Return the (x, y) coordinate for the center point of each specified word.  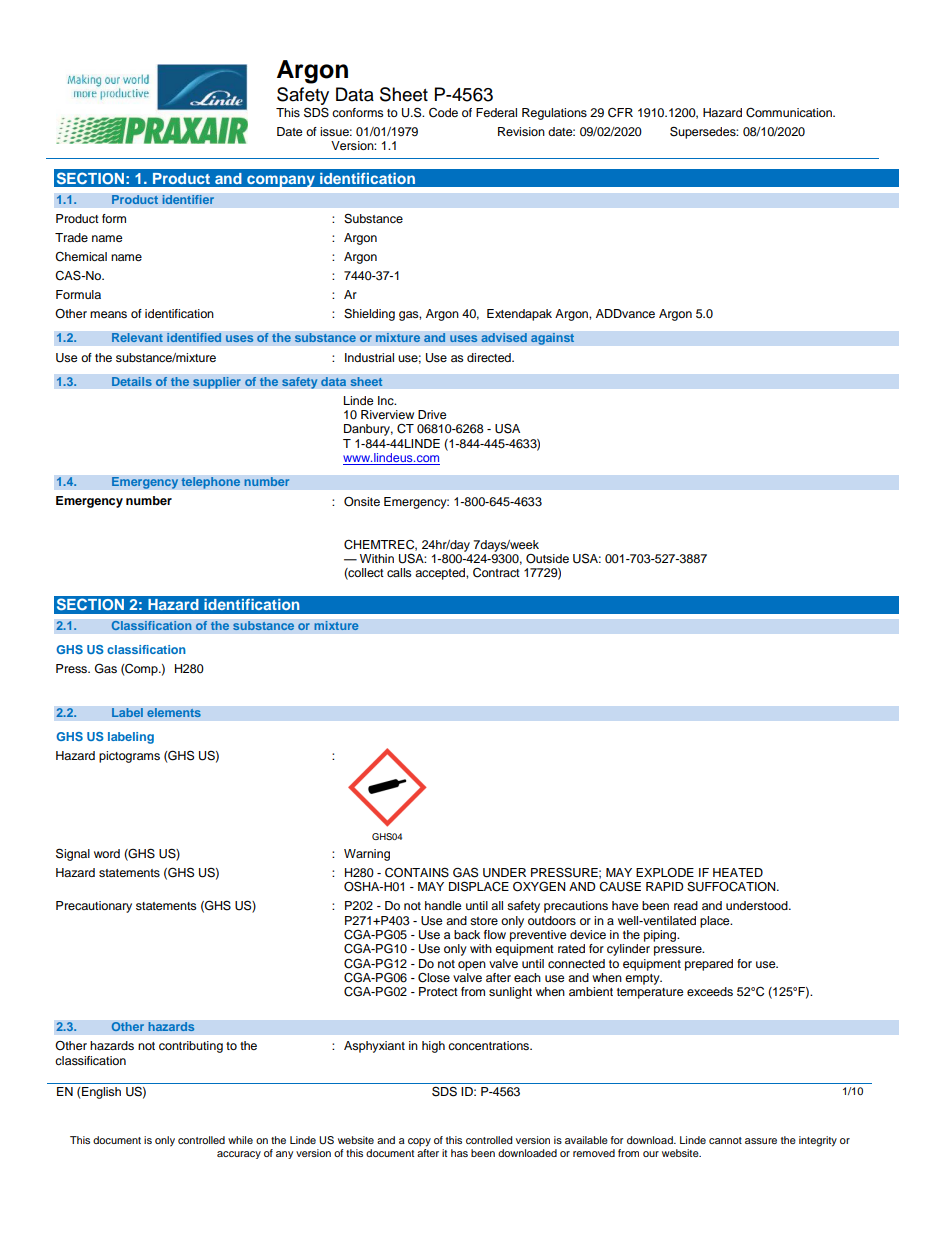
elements (174, 713)
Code (443, 112)
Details (132, 382)
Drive (432, 414)
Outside (547, 559)
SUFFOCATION (732, 887)
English (101, 1093)
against (553, 339)
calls (399, 572)
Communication (790, 113)
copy (419, 1142)
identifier (188, 200)
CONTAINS (417, 872)
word (107, 853)
